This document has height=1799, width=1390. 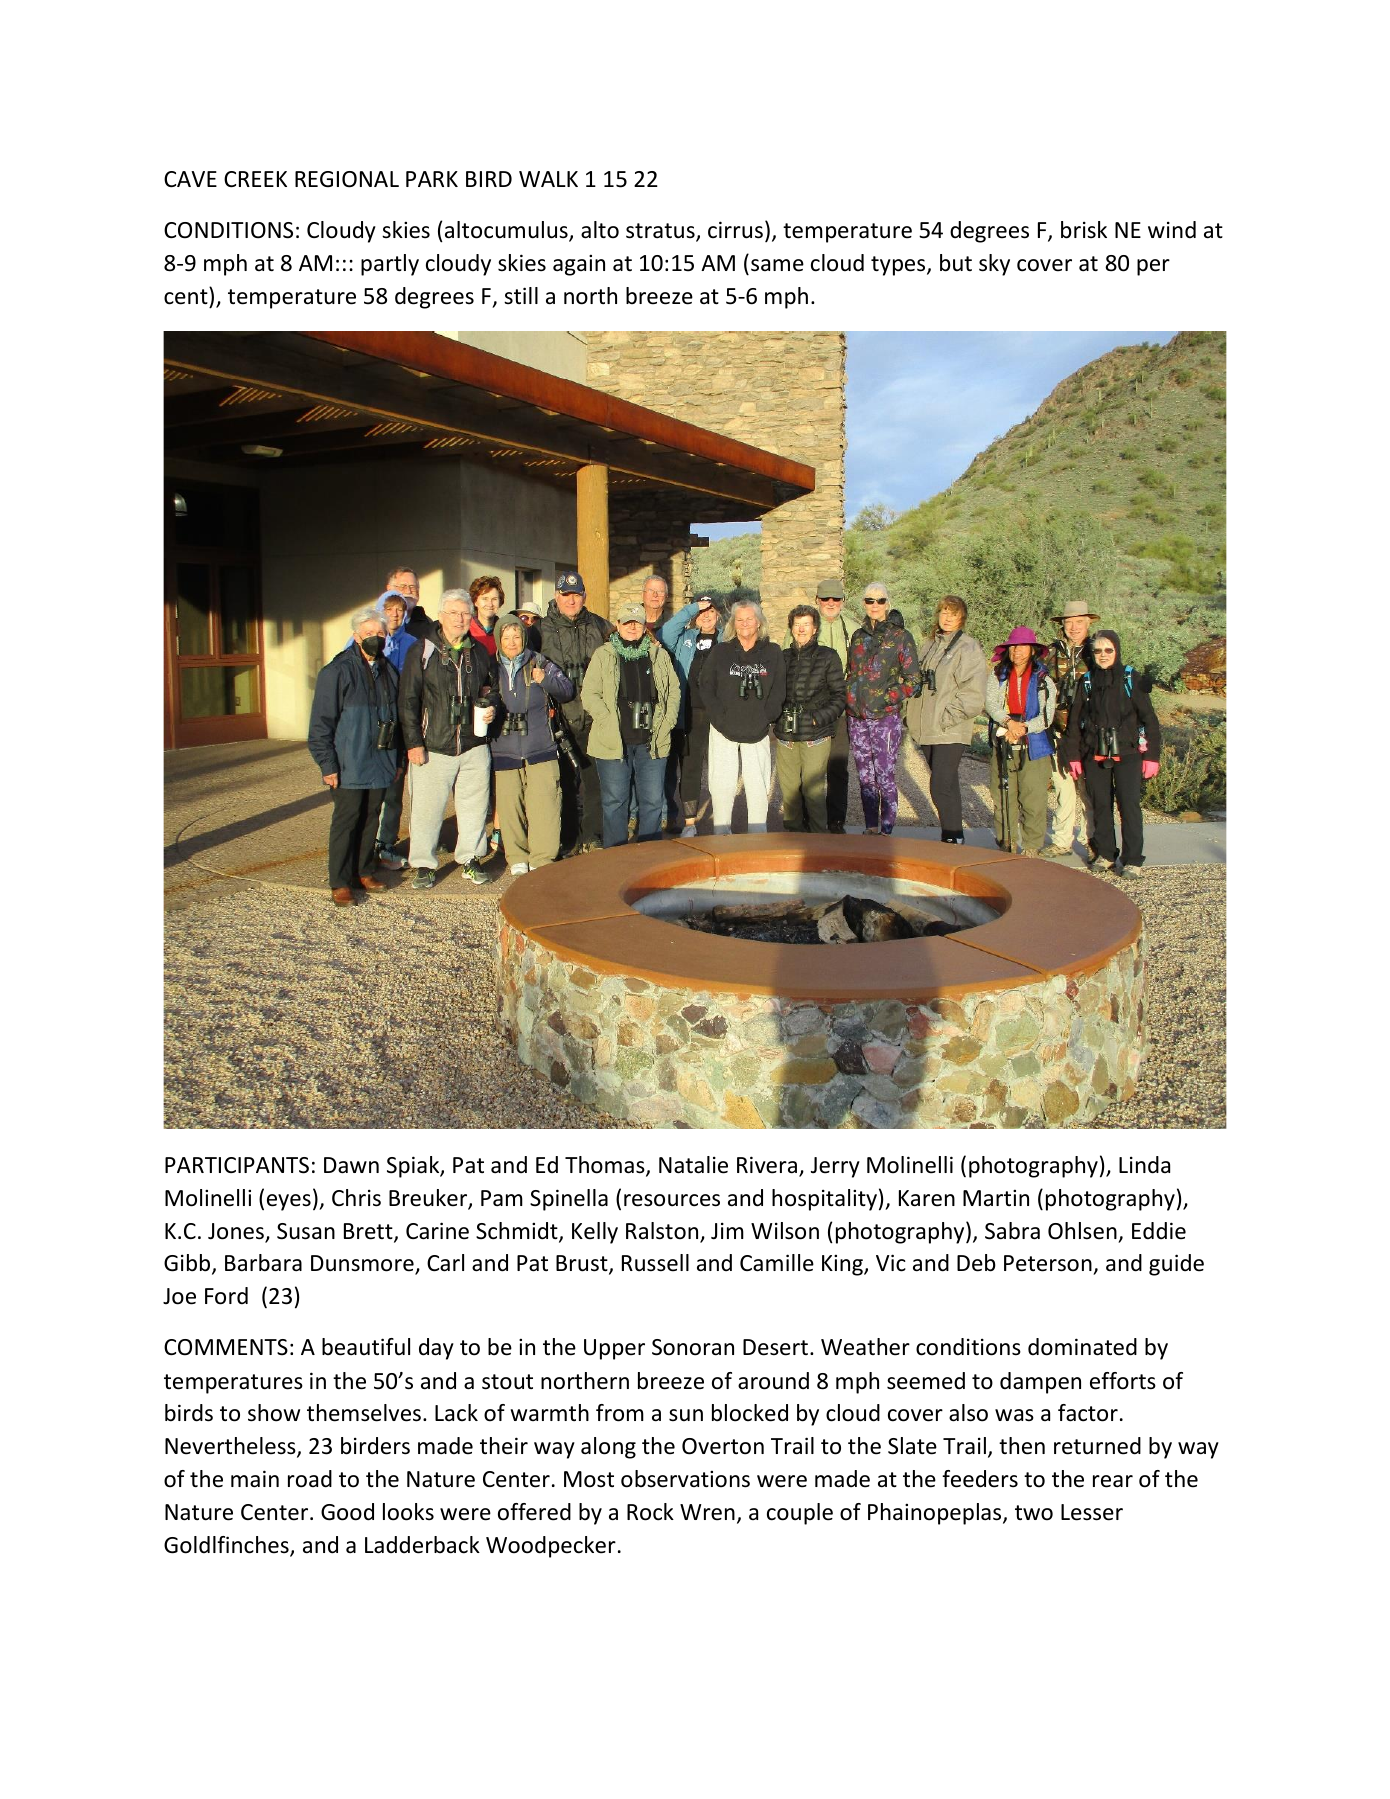 What do you see at coordinates (351, 1165) in the document?
I see `Dawn` at bounding box center [351, 1165].
